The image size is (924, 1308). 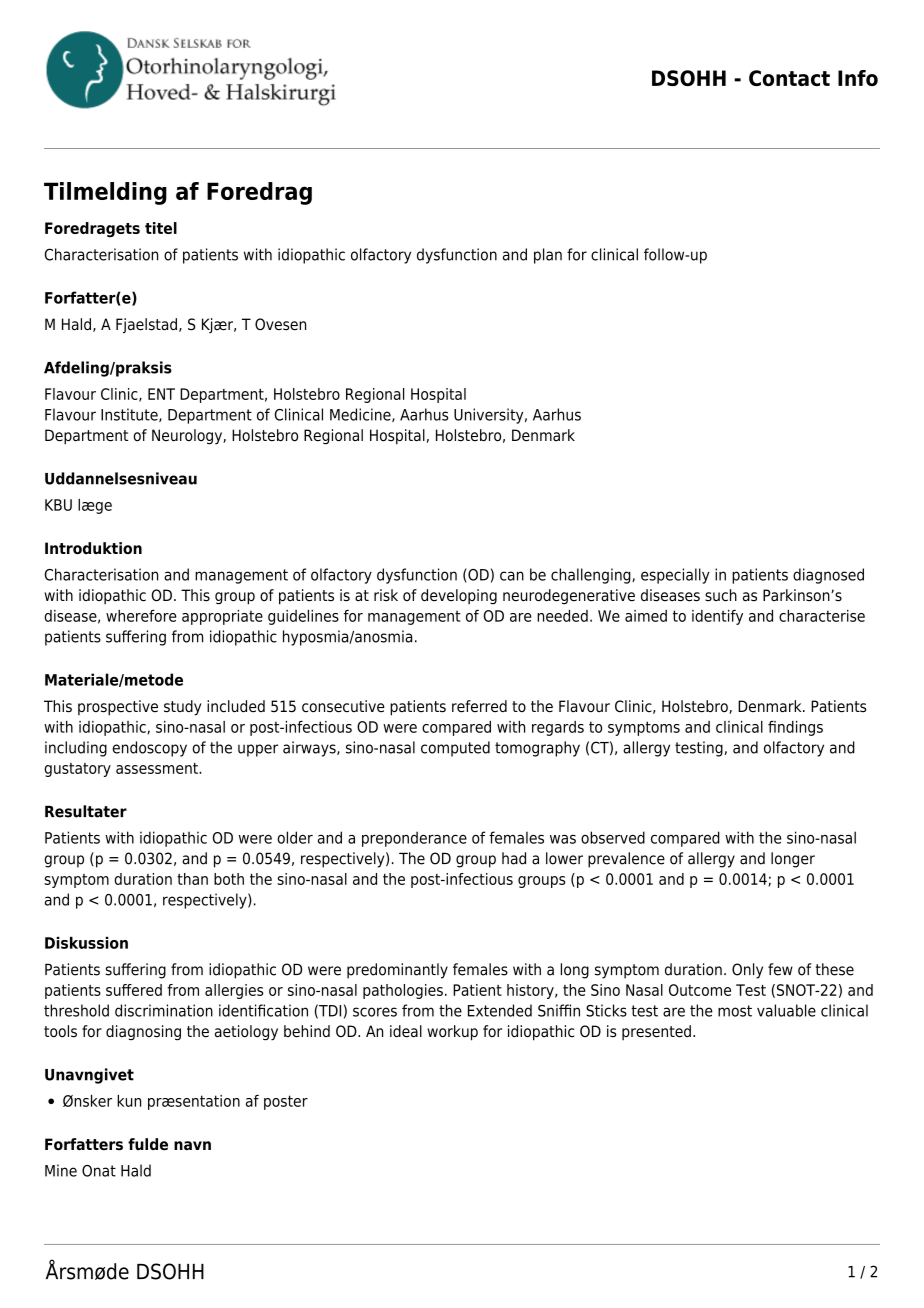 I want to click on observed, so click(x=613, y=837).
